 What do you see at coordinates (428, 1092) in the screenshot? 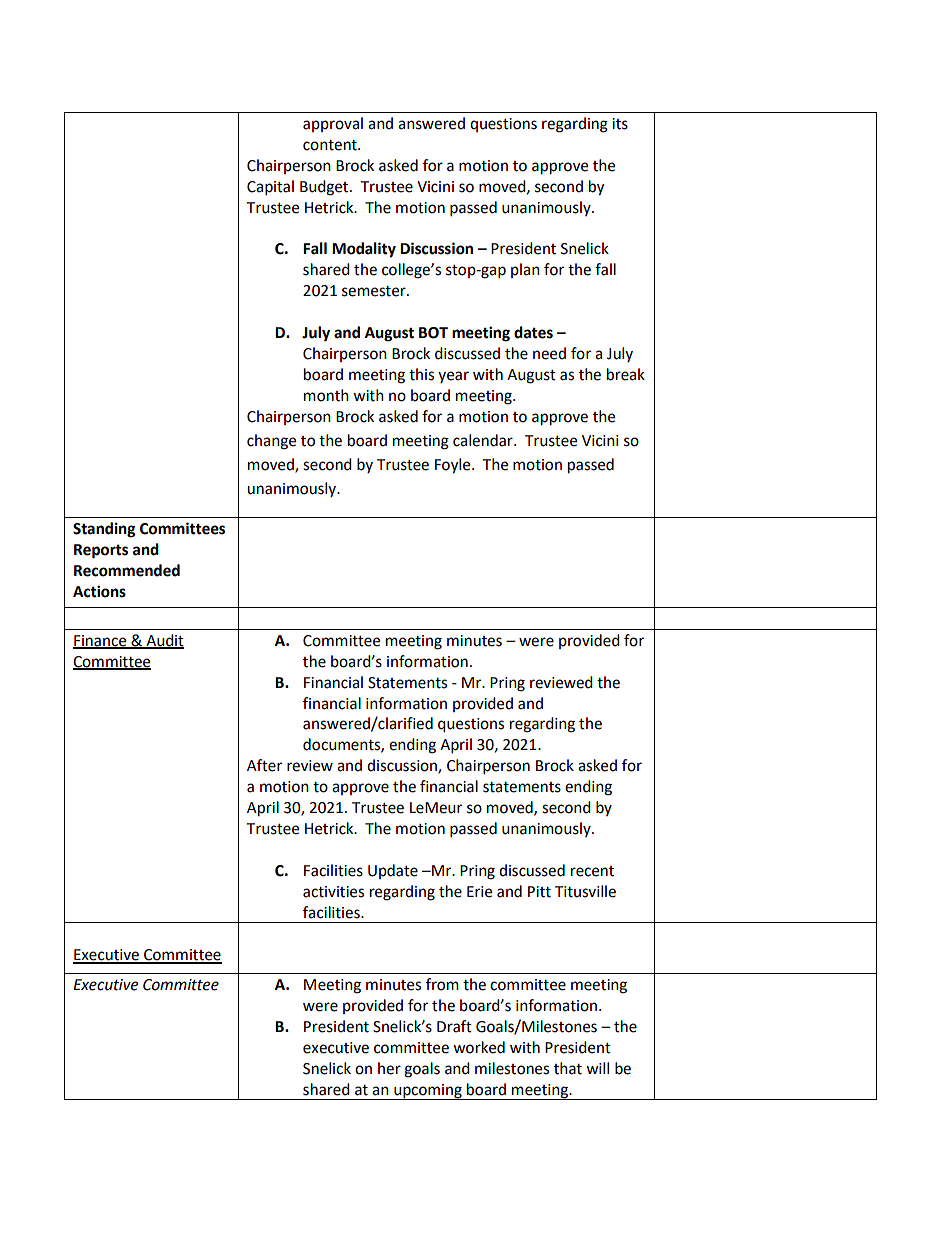
I see `upcoming` at bounding box center [428, 1092].
